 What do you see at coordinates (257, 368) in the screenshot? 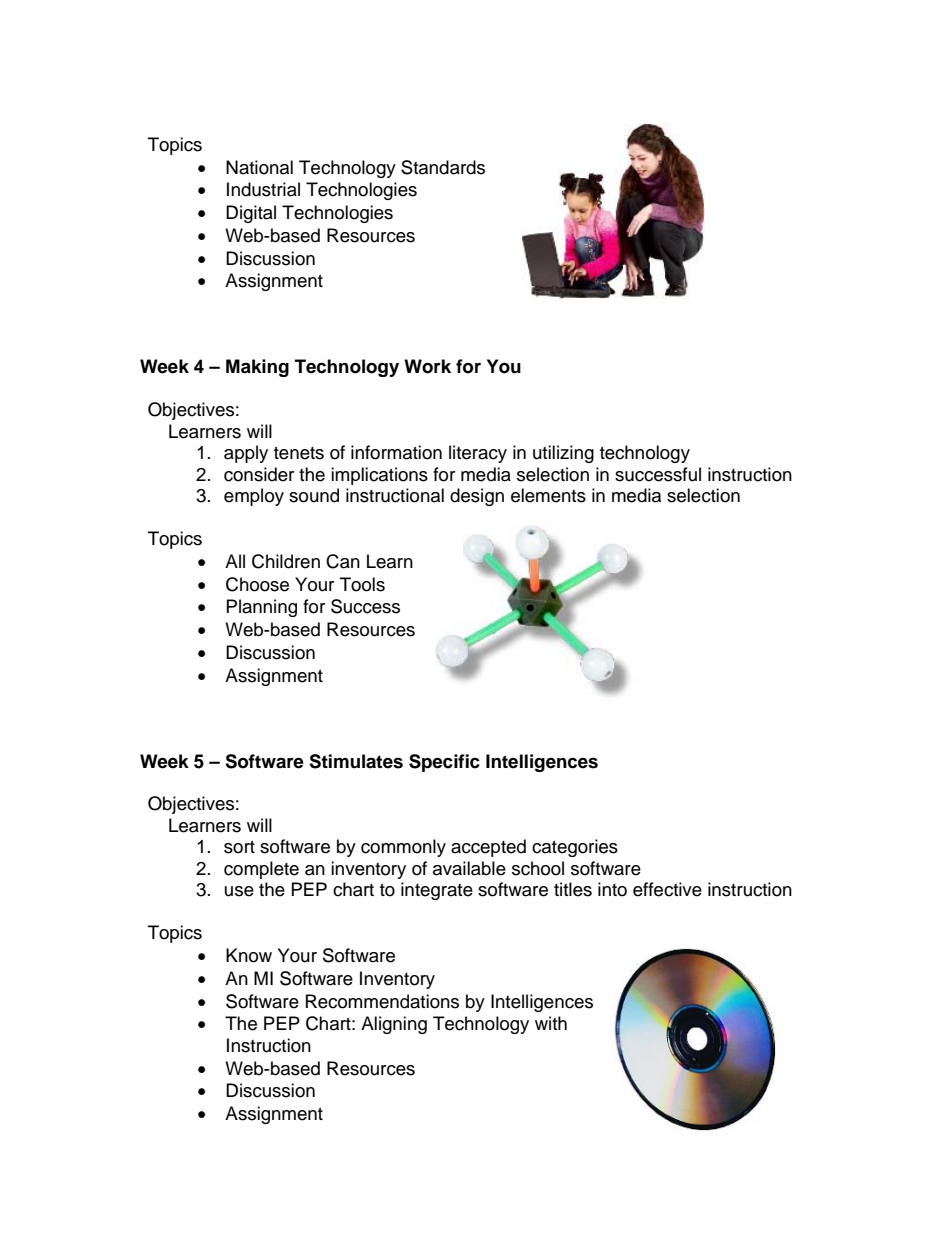
I see `Making` at bounding box center [257, 368].
